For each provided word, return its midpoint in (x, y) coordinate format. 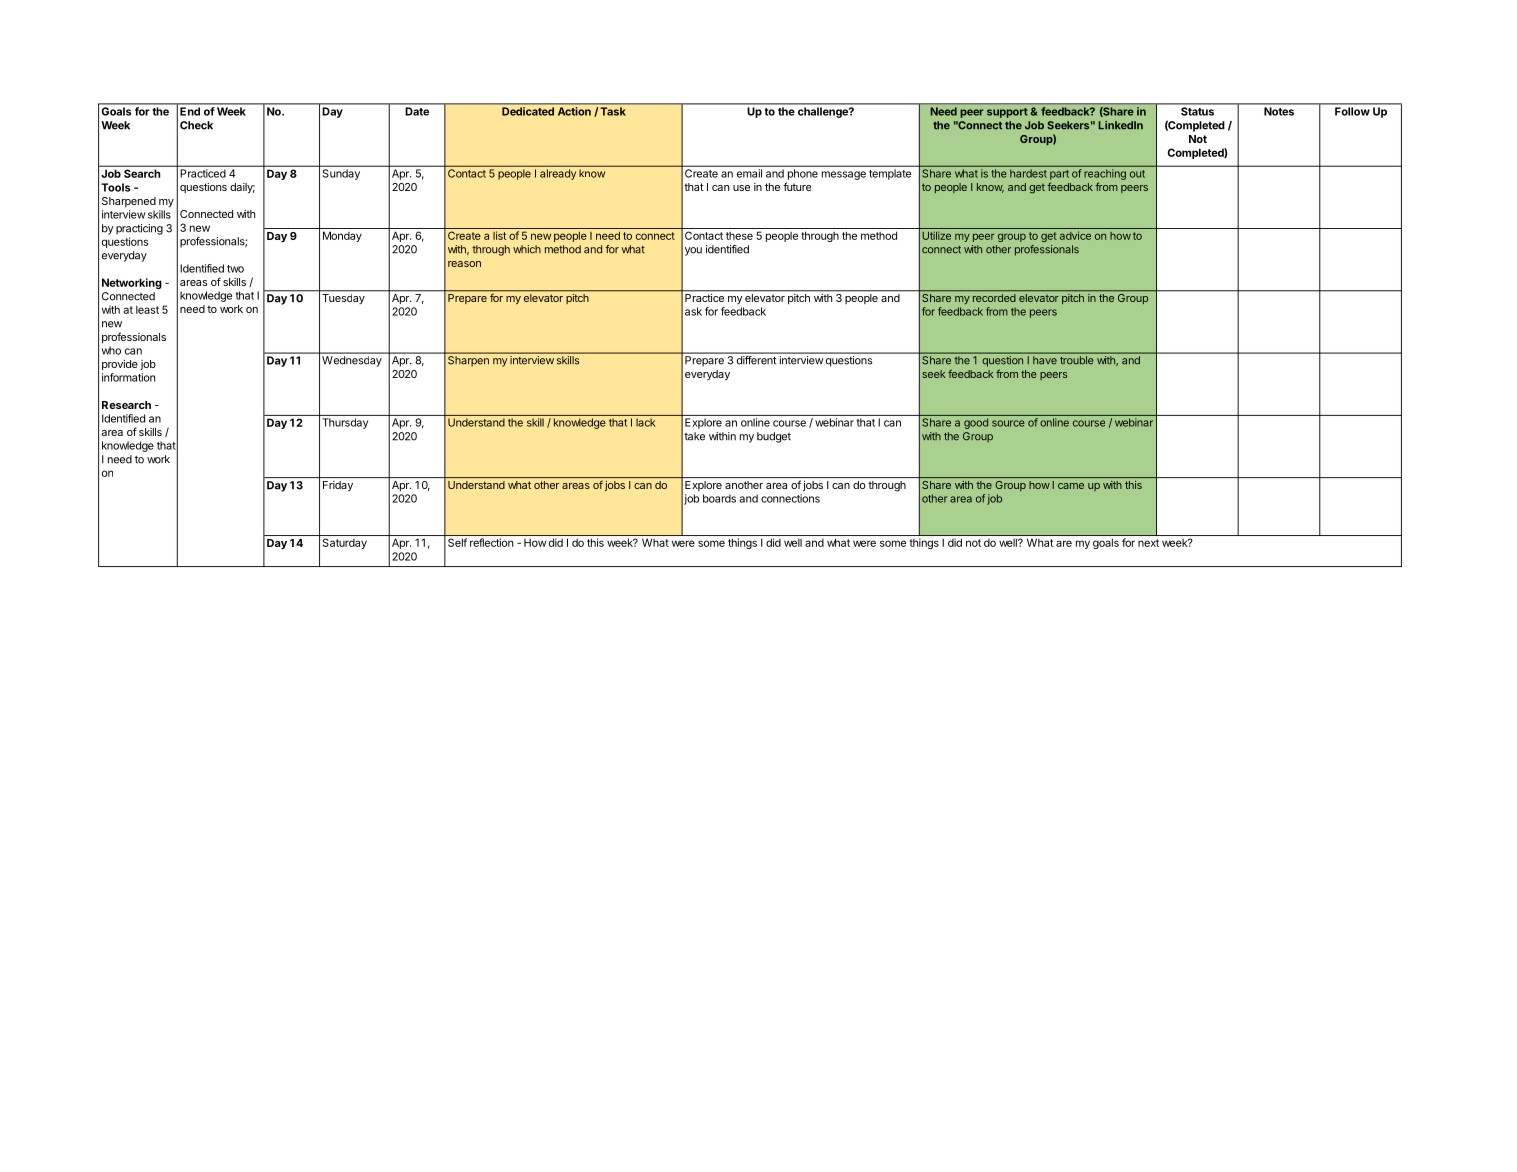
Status (1197, 111)
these (739, 236)
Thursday (345, 423)
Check (196, 125)
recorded (994, 298)
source (1008, 423)
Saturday (345, 543)
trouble (1076, 360)
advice (1075, 235)
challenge (824, 112)
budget (774, 437)
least (147, 310)
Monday (342, 236)
